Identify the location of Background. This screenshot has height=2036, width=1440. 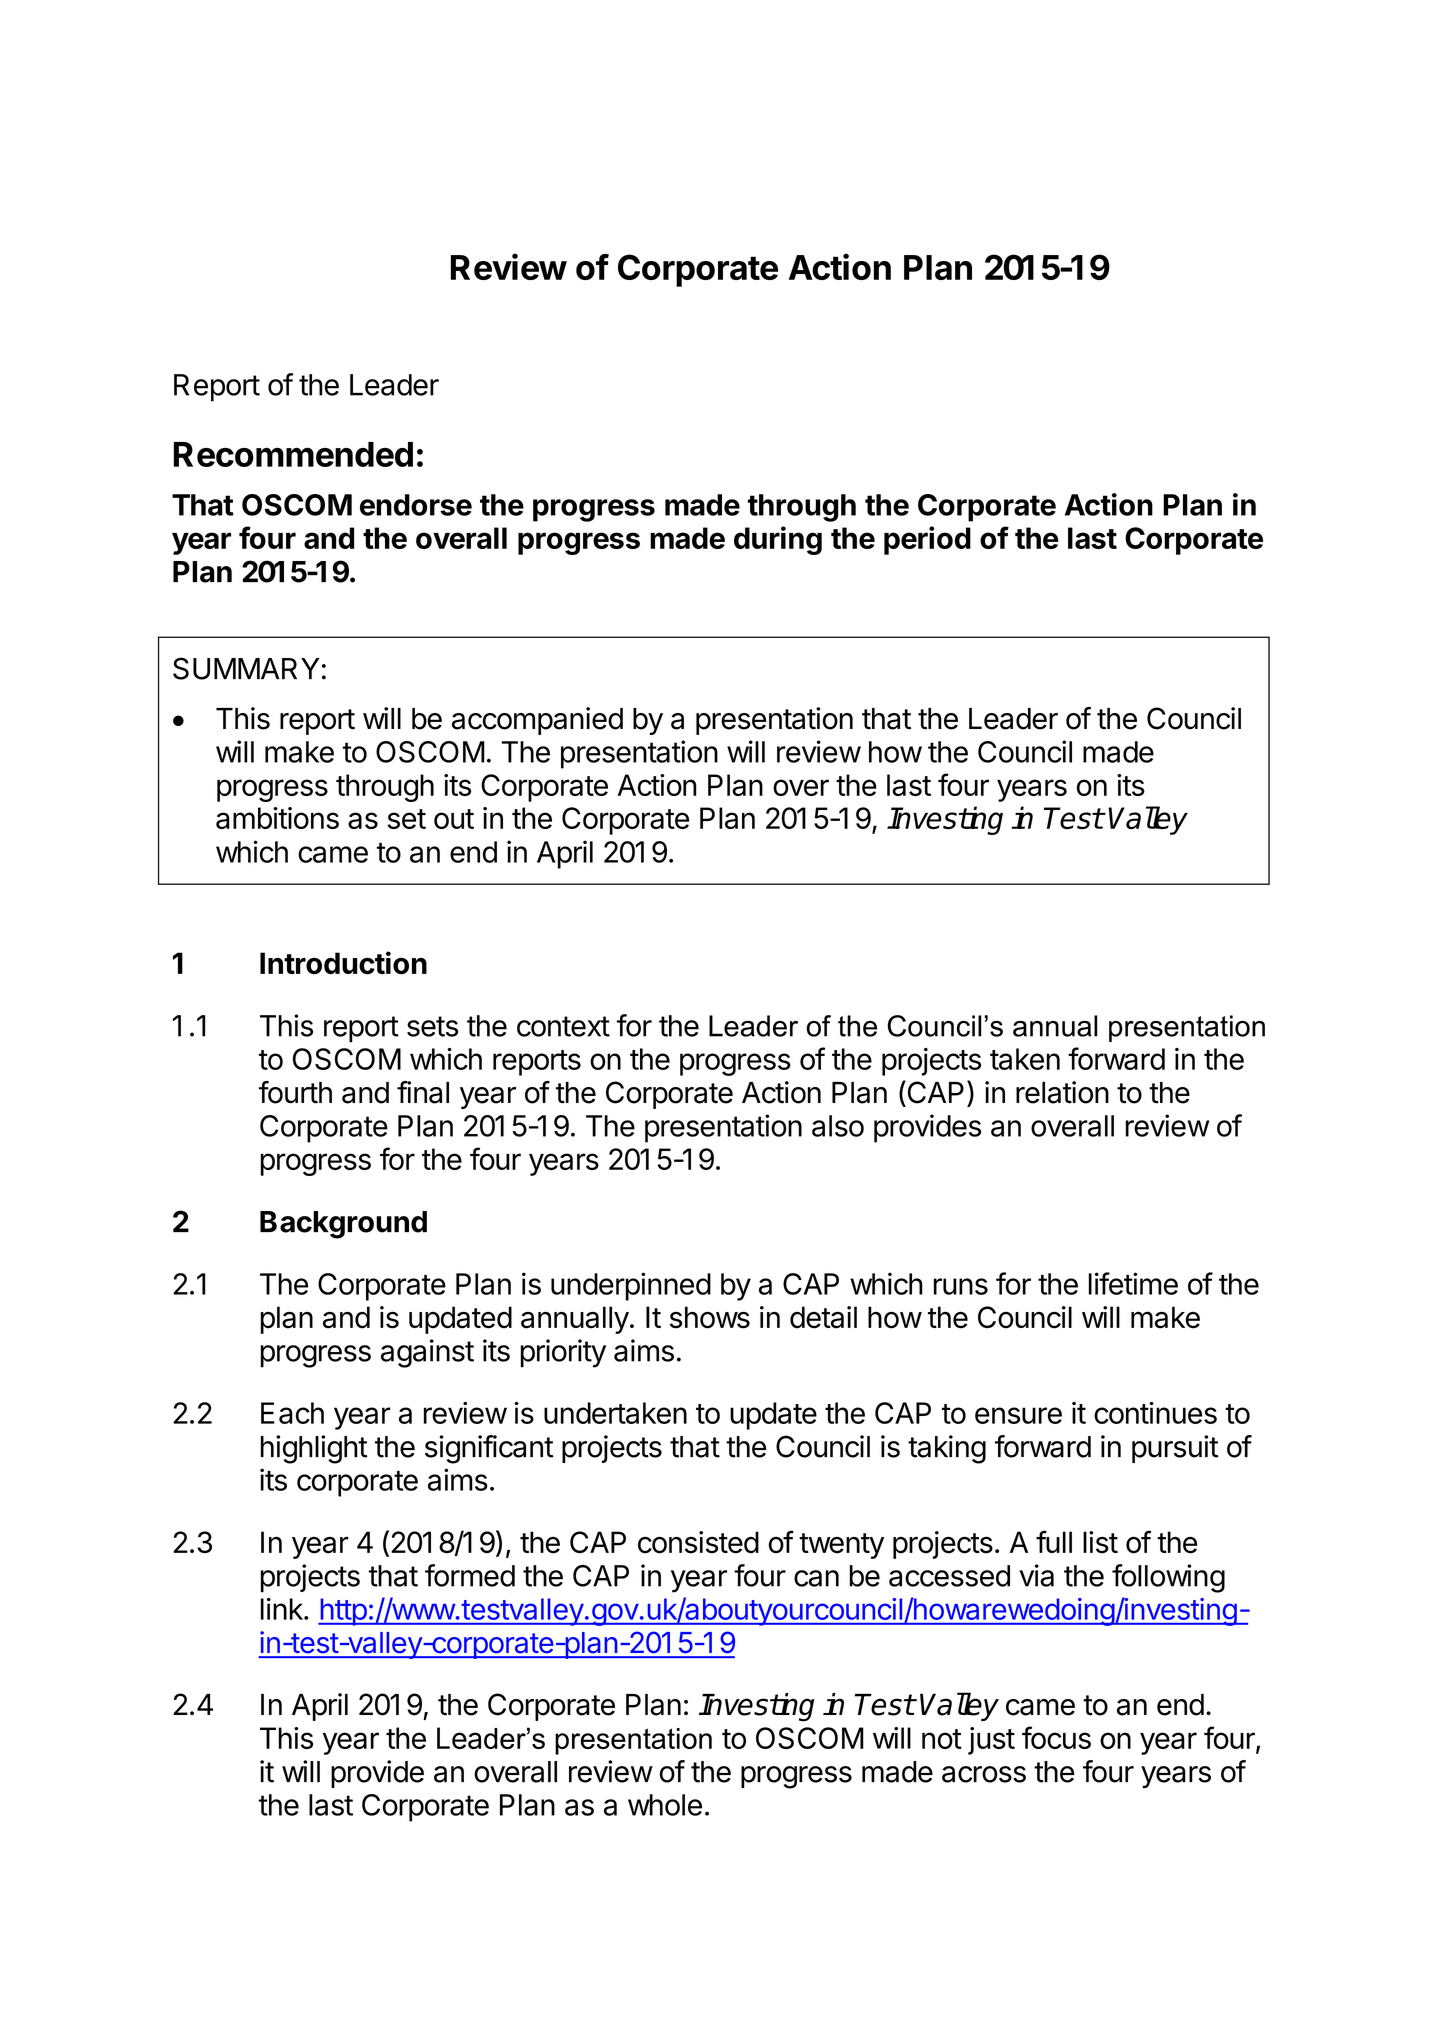
(343, 1225).
